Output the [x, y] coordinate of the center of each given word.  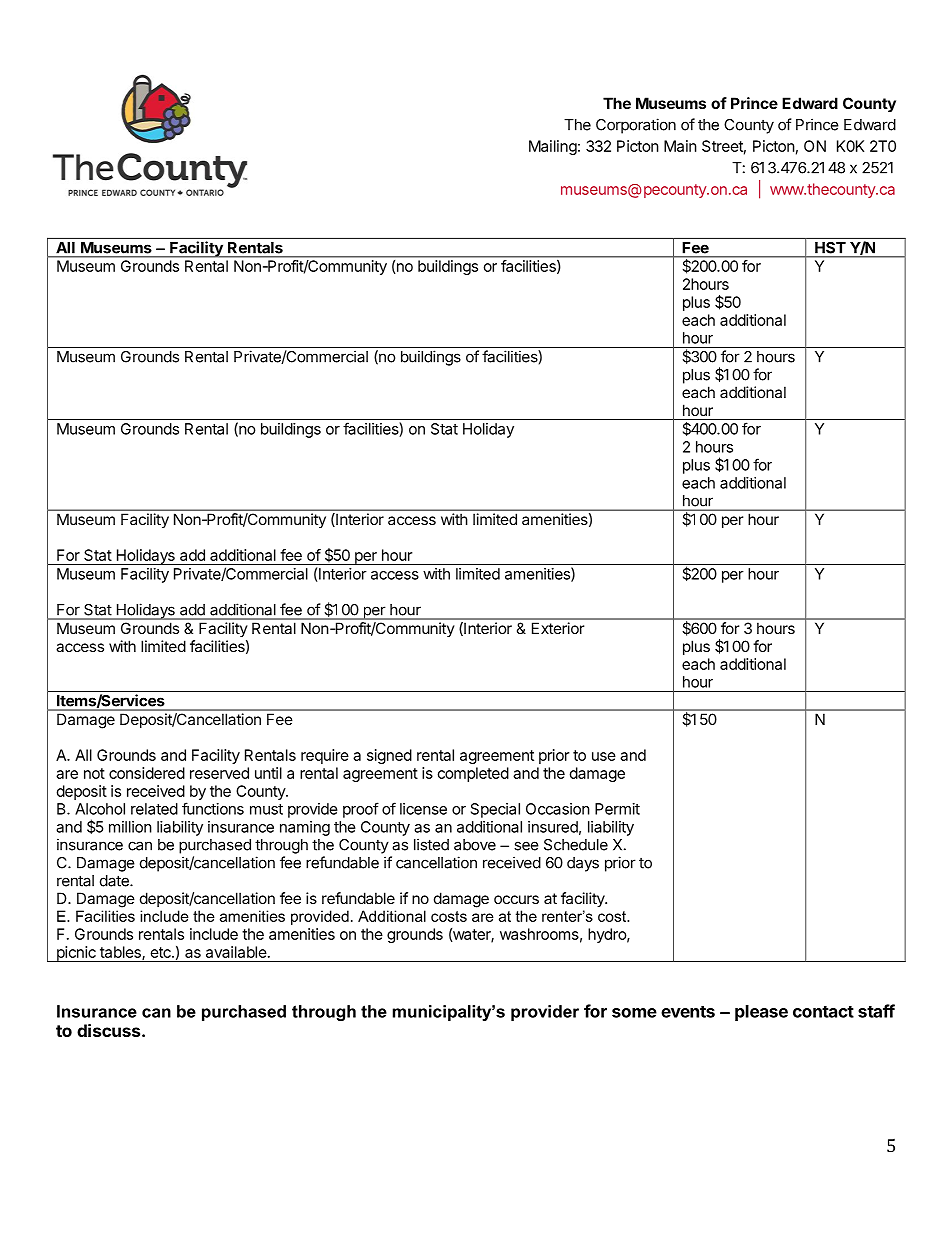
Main [680, 146]
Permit [617, 809]
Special [495, 810]
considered [147, 773]
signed [389, 756]
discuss [110, 1030]
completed [473, 774]
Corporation [636, 126]
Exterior [558, 628]
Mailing [553, 147]
